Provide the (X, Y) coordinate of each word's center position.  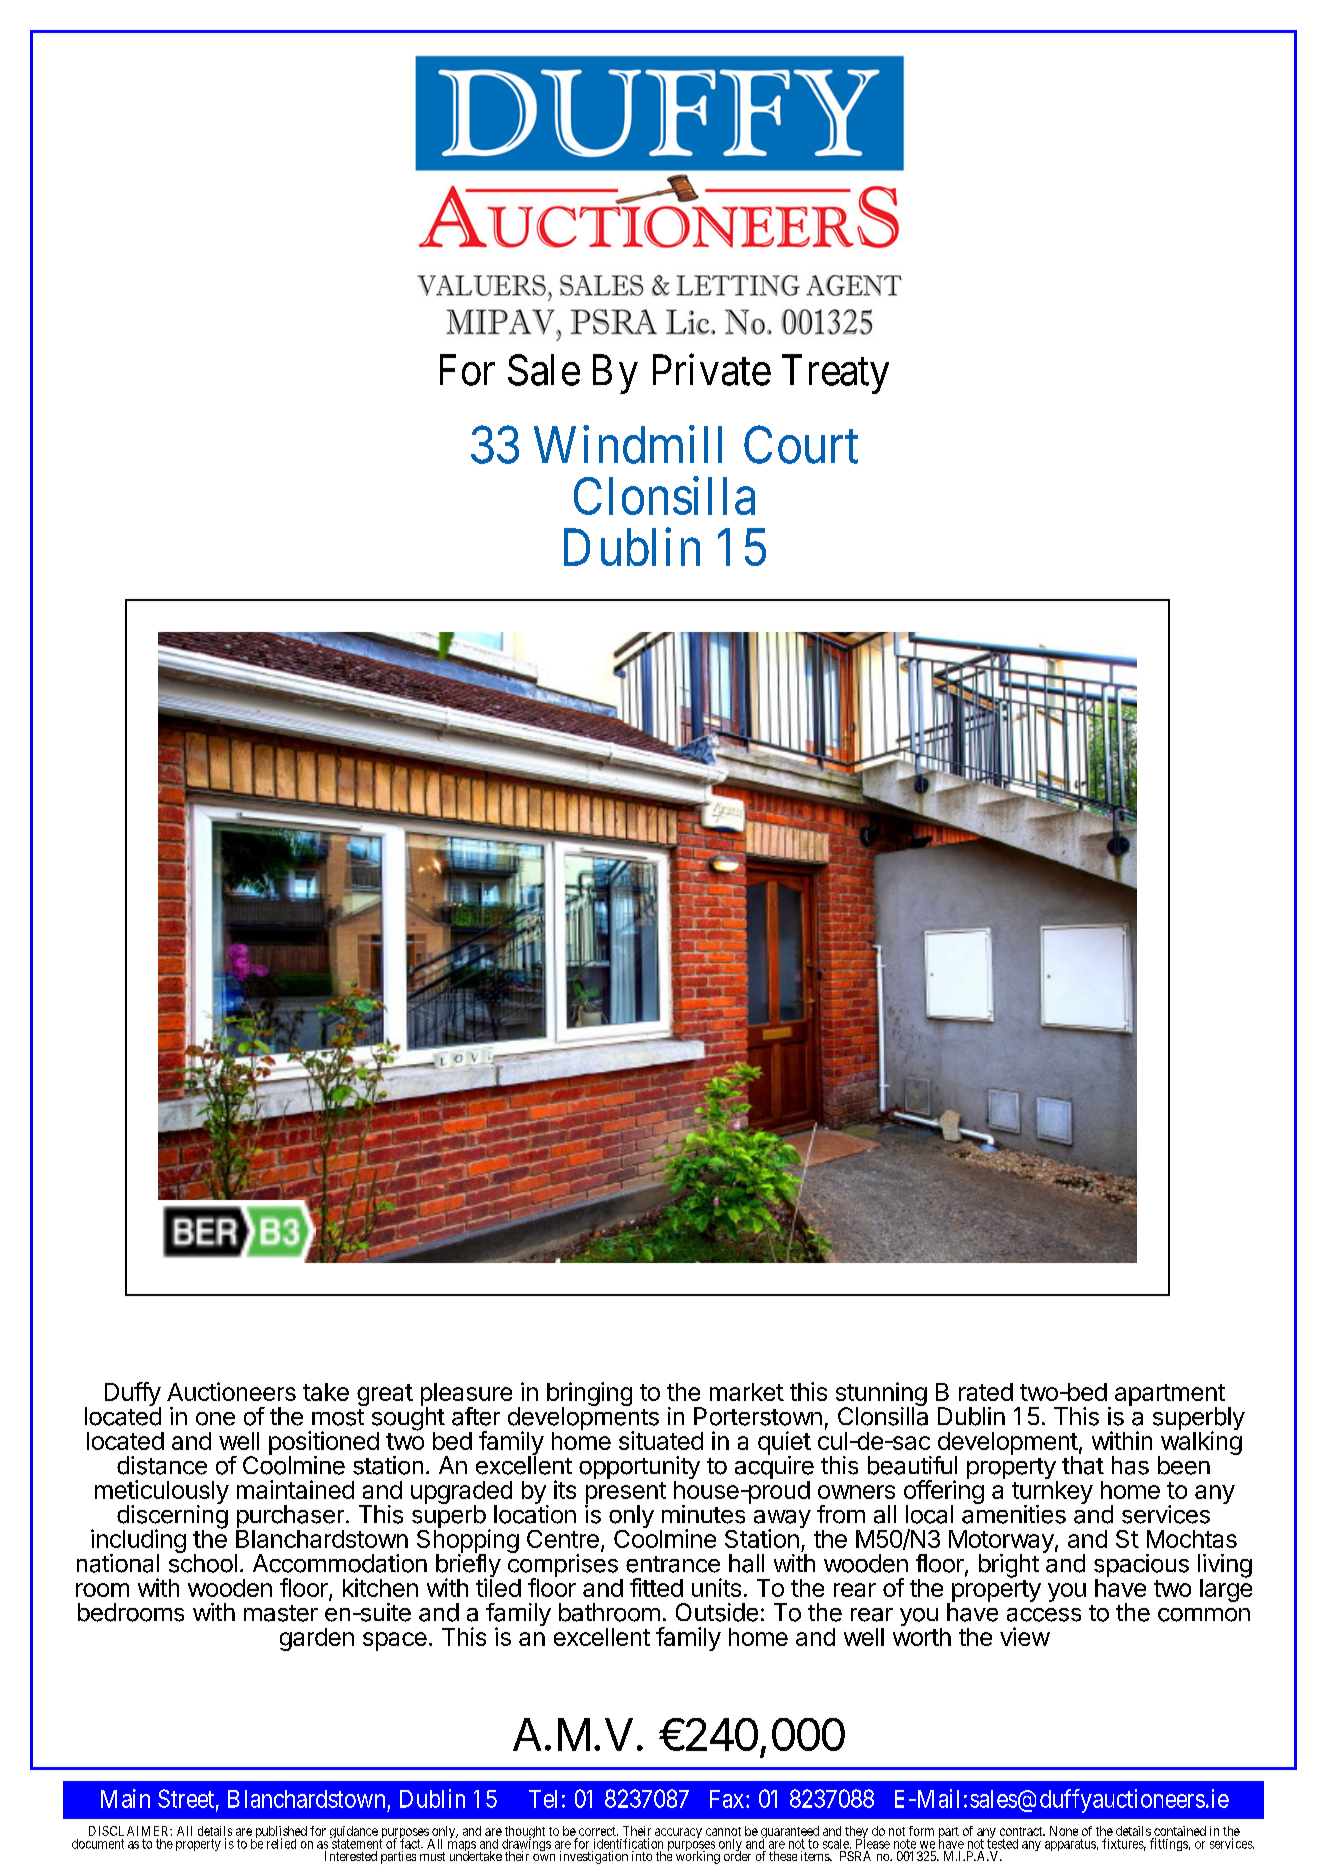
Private (712, 370)
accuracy (678, 1833)
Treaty (835, 374)
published (281, 1833)
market (747, 1392)
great (385, 1395)
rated (986, 1392)
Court (801, 445)
